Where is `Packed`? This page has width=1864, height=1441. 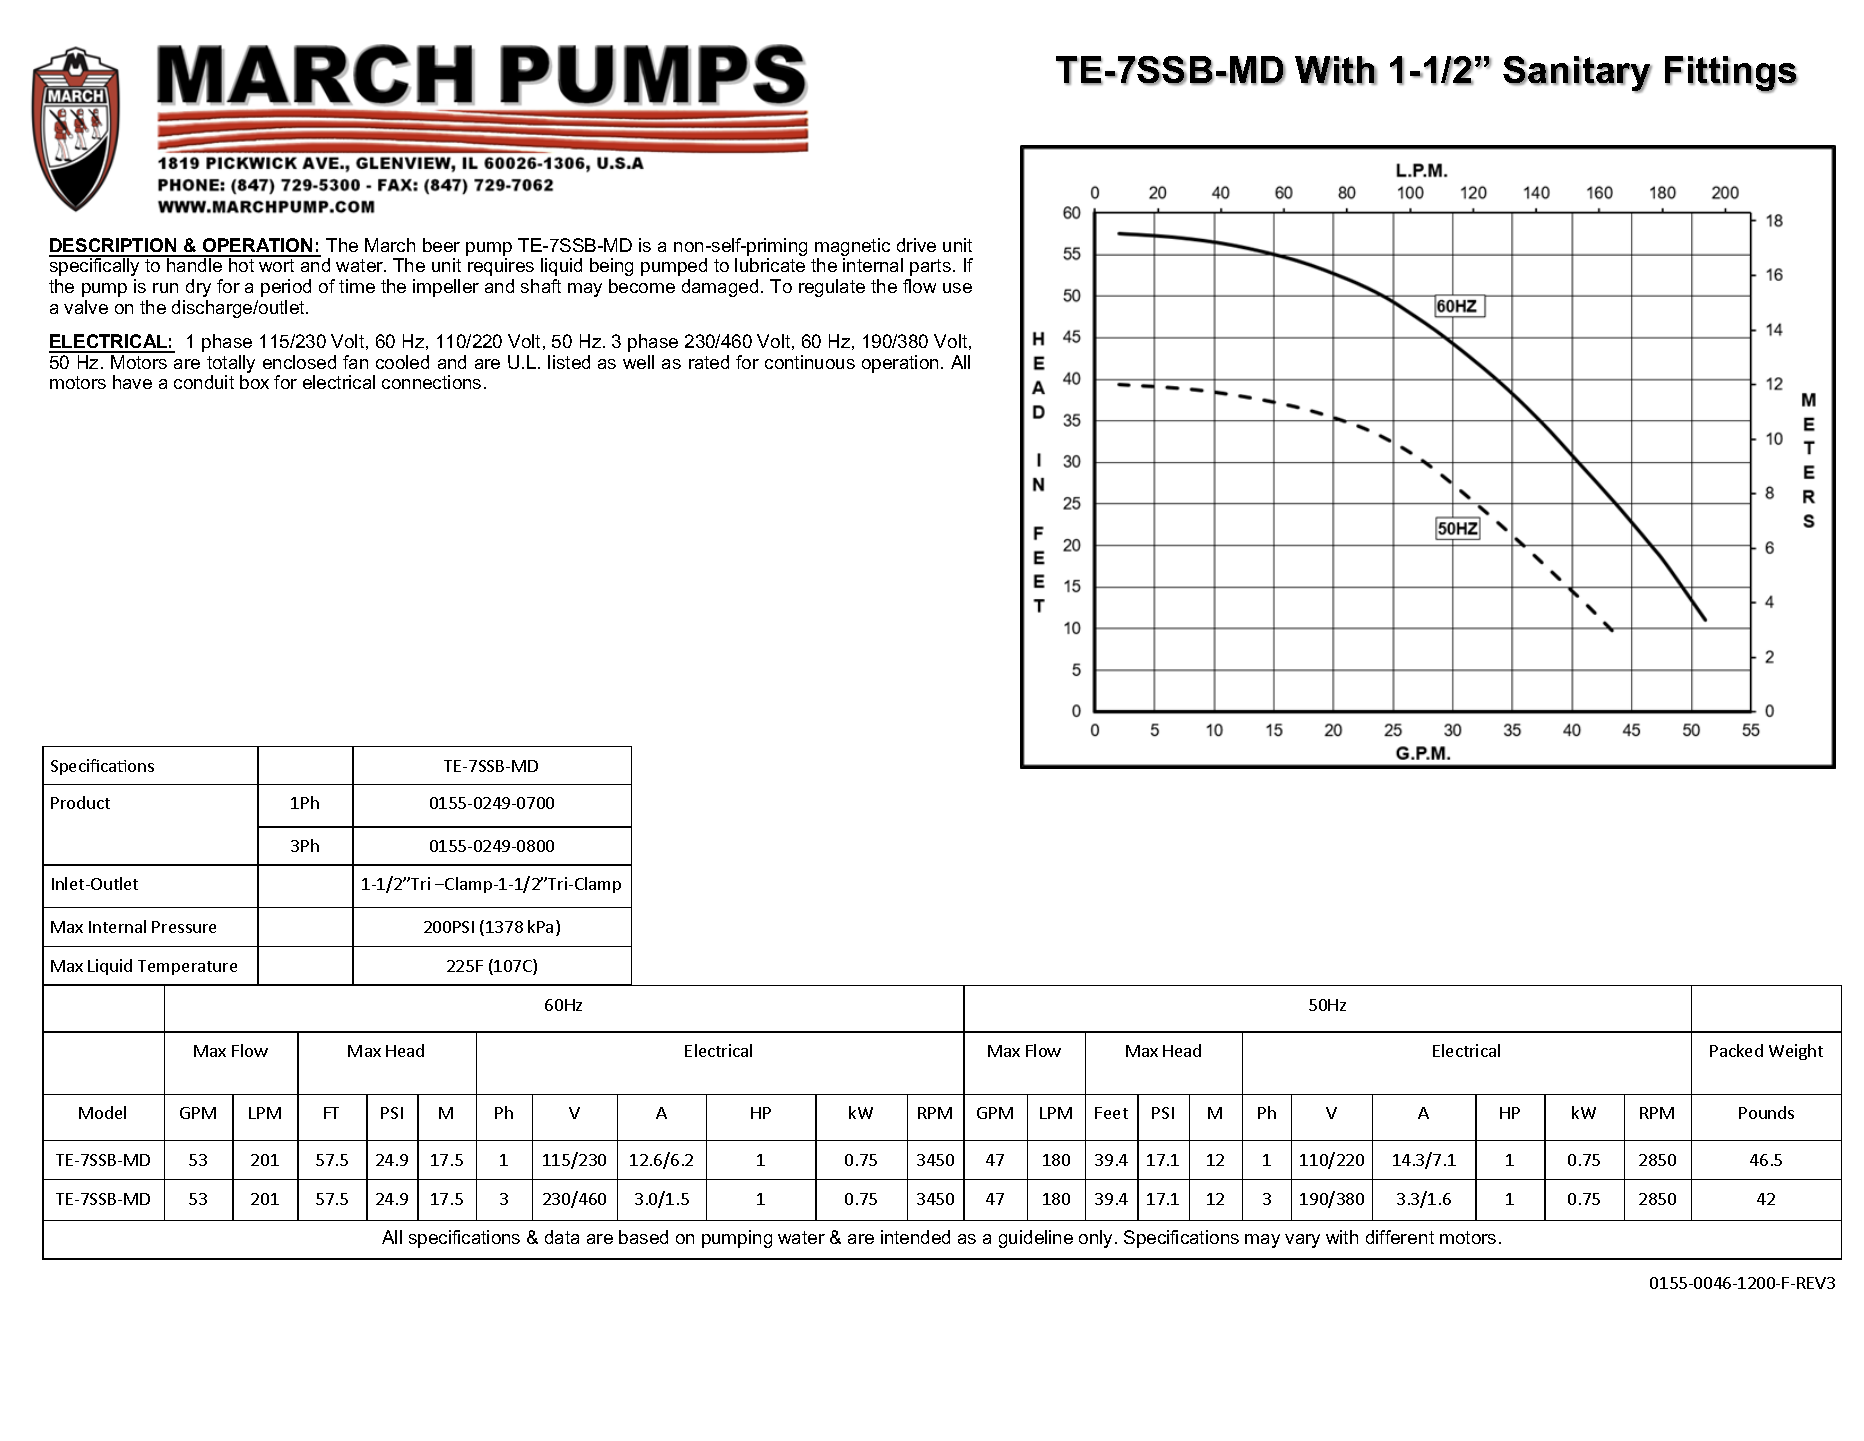 Packed is located at coordinates (1736, 1050).
